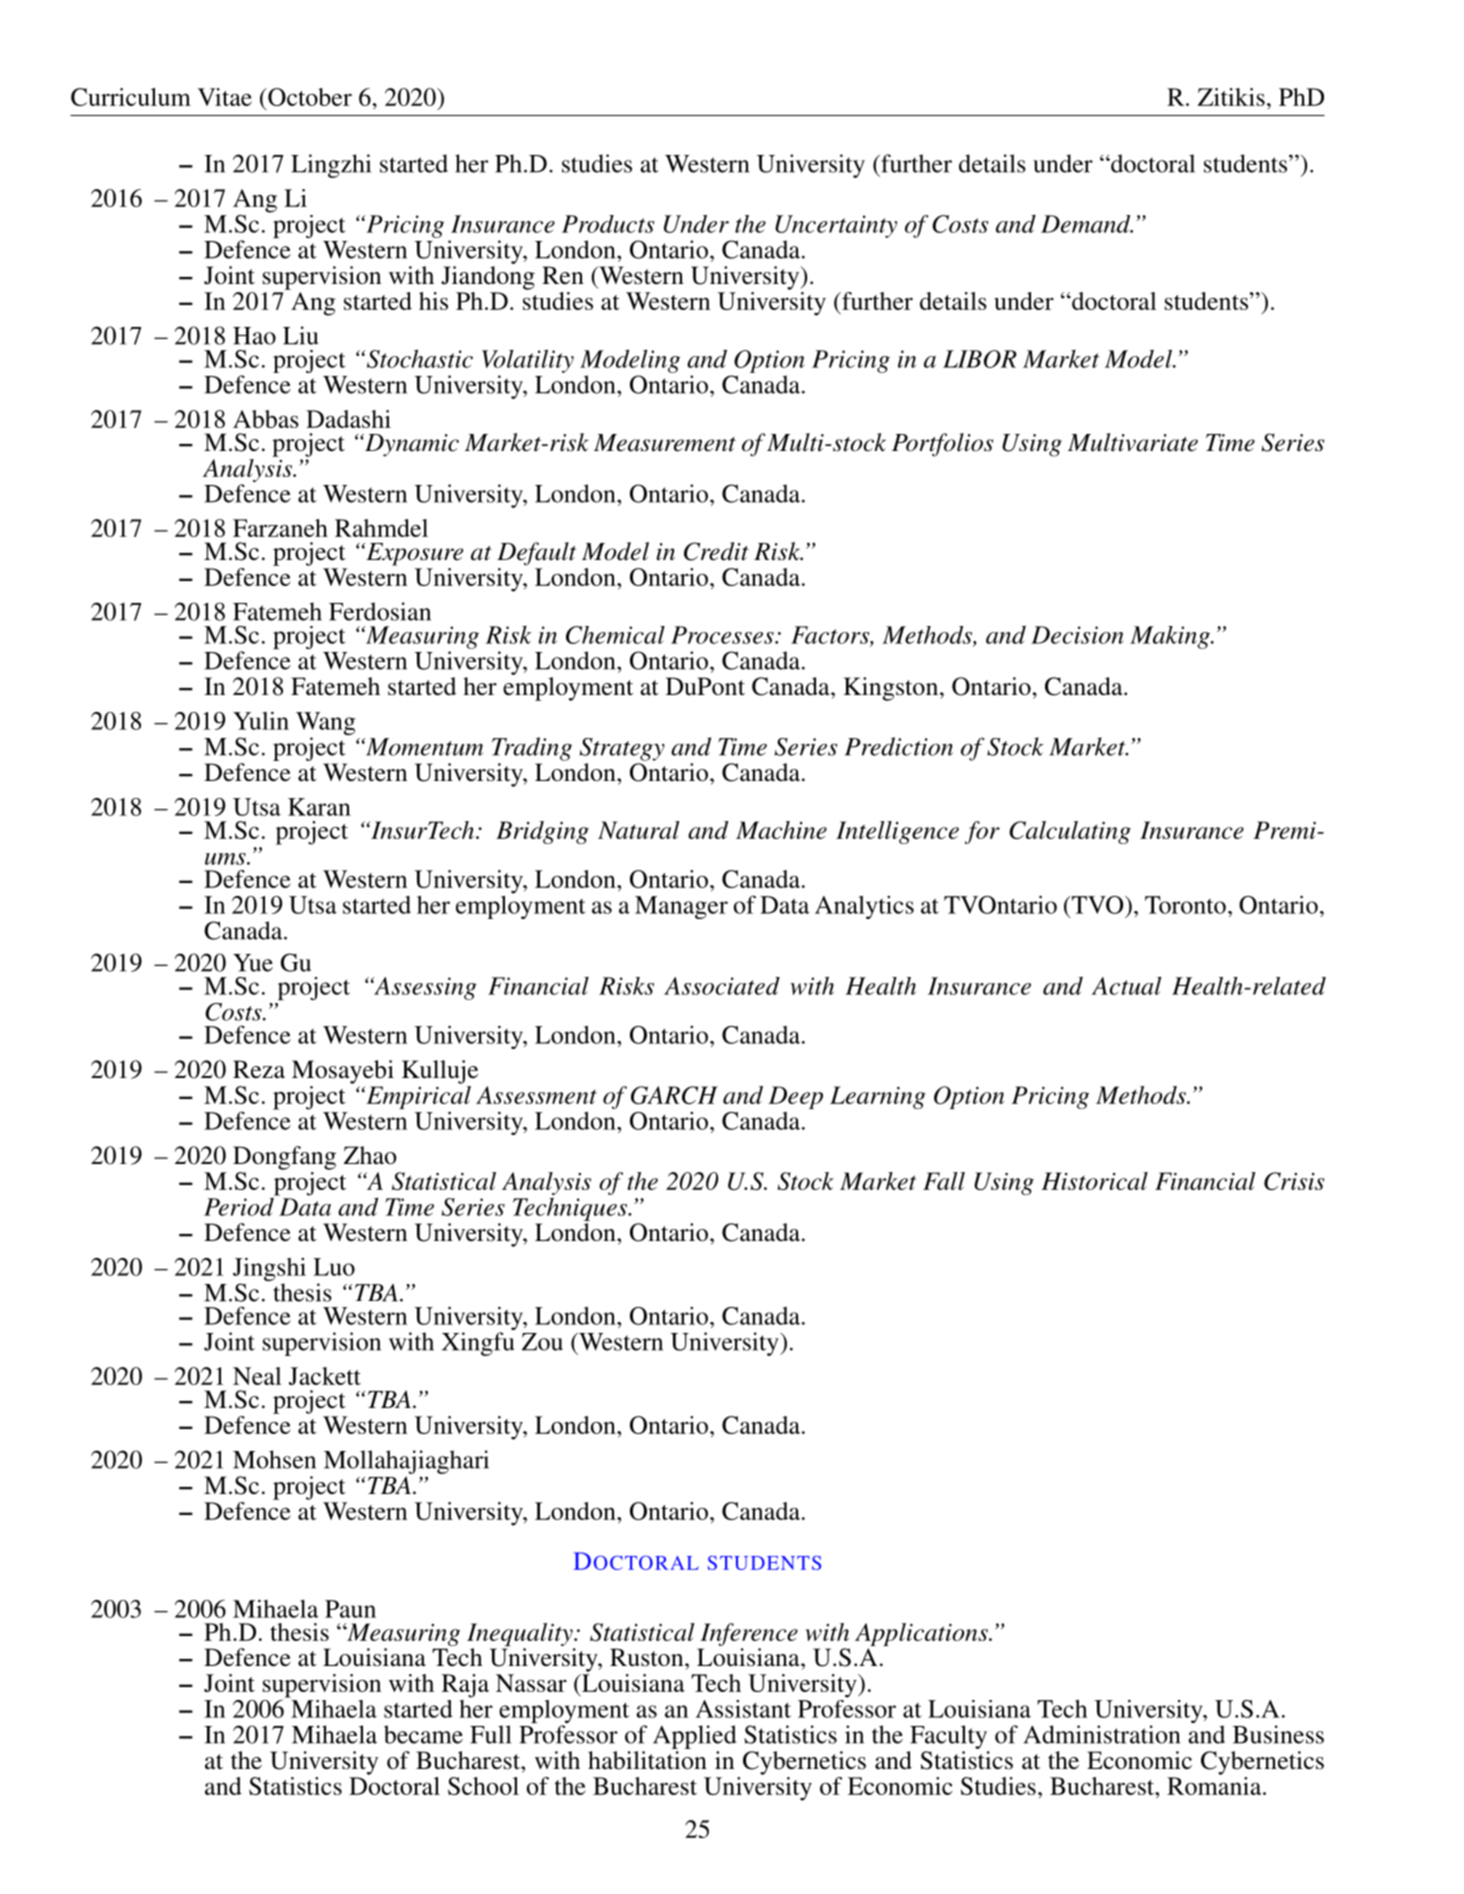 Image resolution: width=1464 pixels, height=1894 pixels. What do you see at coordinates (331, 166) in the document?
I see `Lingzhi` at bounding box center [331, 166].
